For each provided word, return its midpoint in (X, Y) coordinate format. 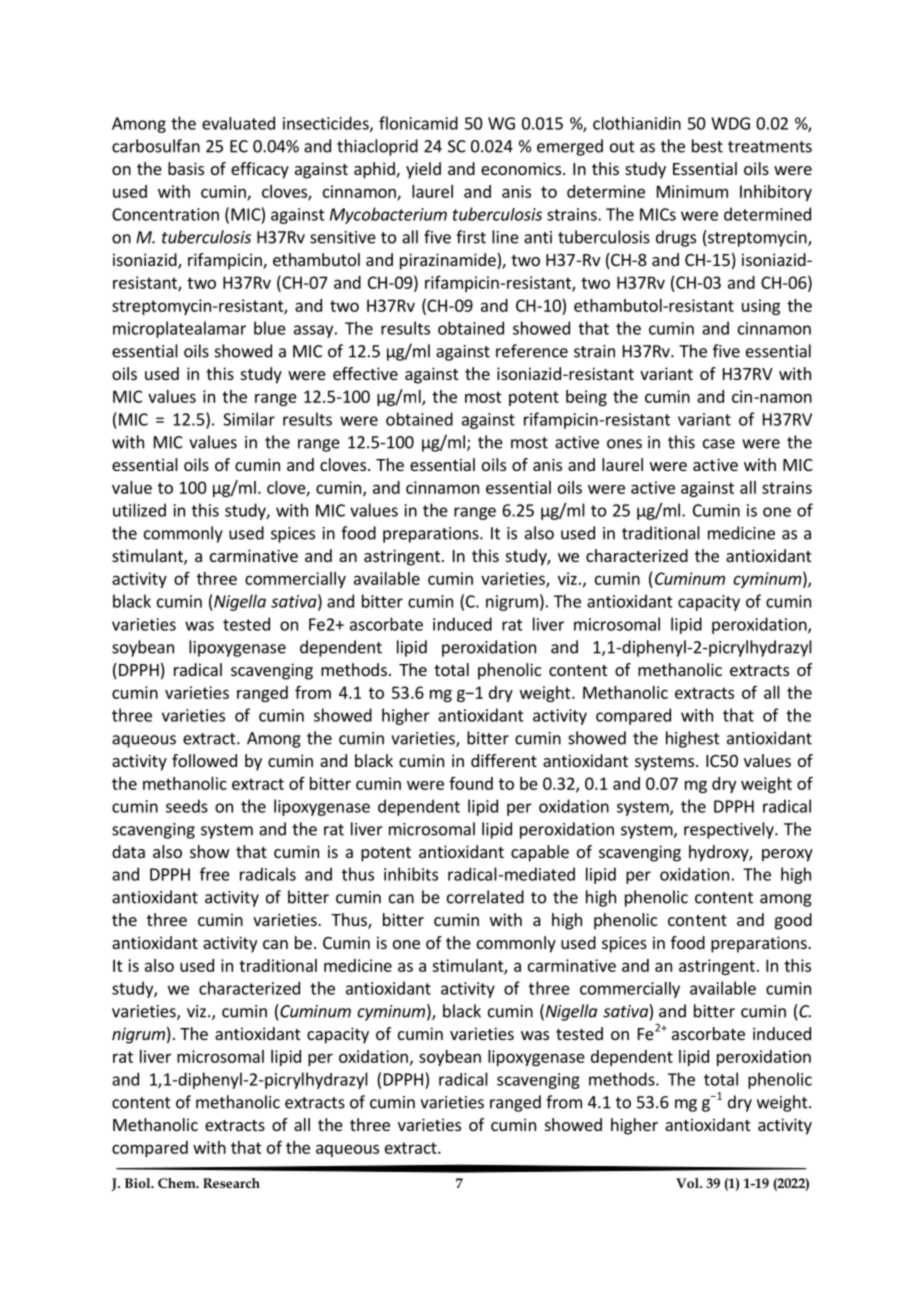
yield (423, 170)
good (793, 921)
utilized (139, 510)
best (707, 146)
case (719, 444)
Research (231, 1183)
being (586, 398)
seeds (187, 806)
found (471, 783)
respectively (730, 830)
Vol (688, 1183)
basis (186, 168)
